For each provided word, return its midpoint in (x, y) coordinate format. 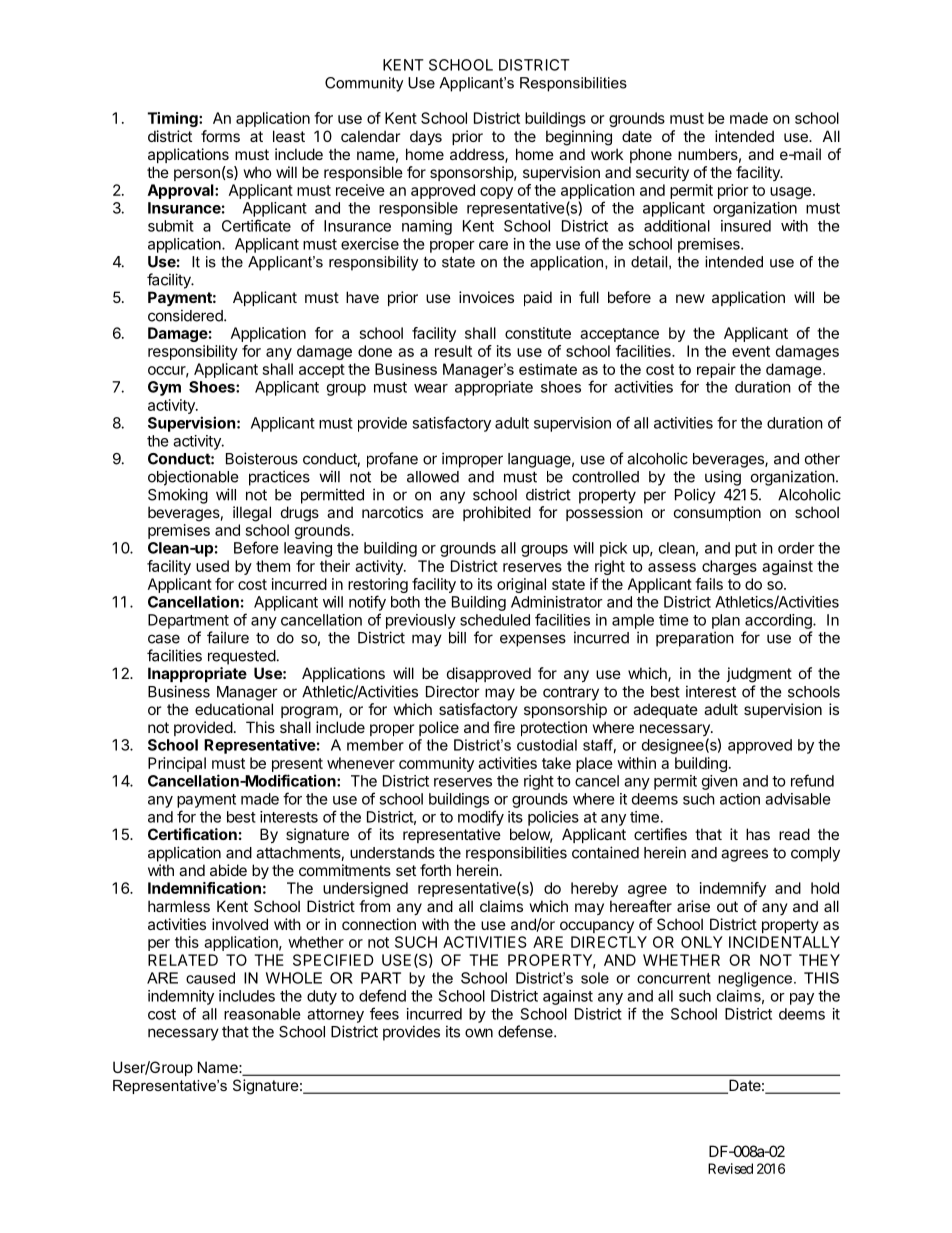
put (746, 550)
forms (220, 136)
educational (234, 709)
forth (435, 870)
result (453, 351)
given (720, 782)
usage (792, 193)
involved (240, 924)
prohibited (497, 513)
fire (504, 727)
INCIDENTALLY (784, 942)
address (478, 155)
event (751, 351)
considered (186, 315)
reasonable (262, 1014)
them (273, 566)
